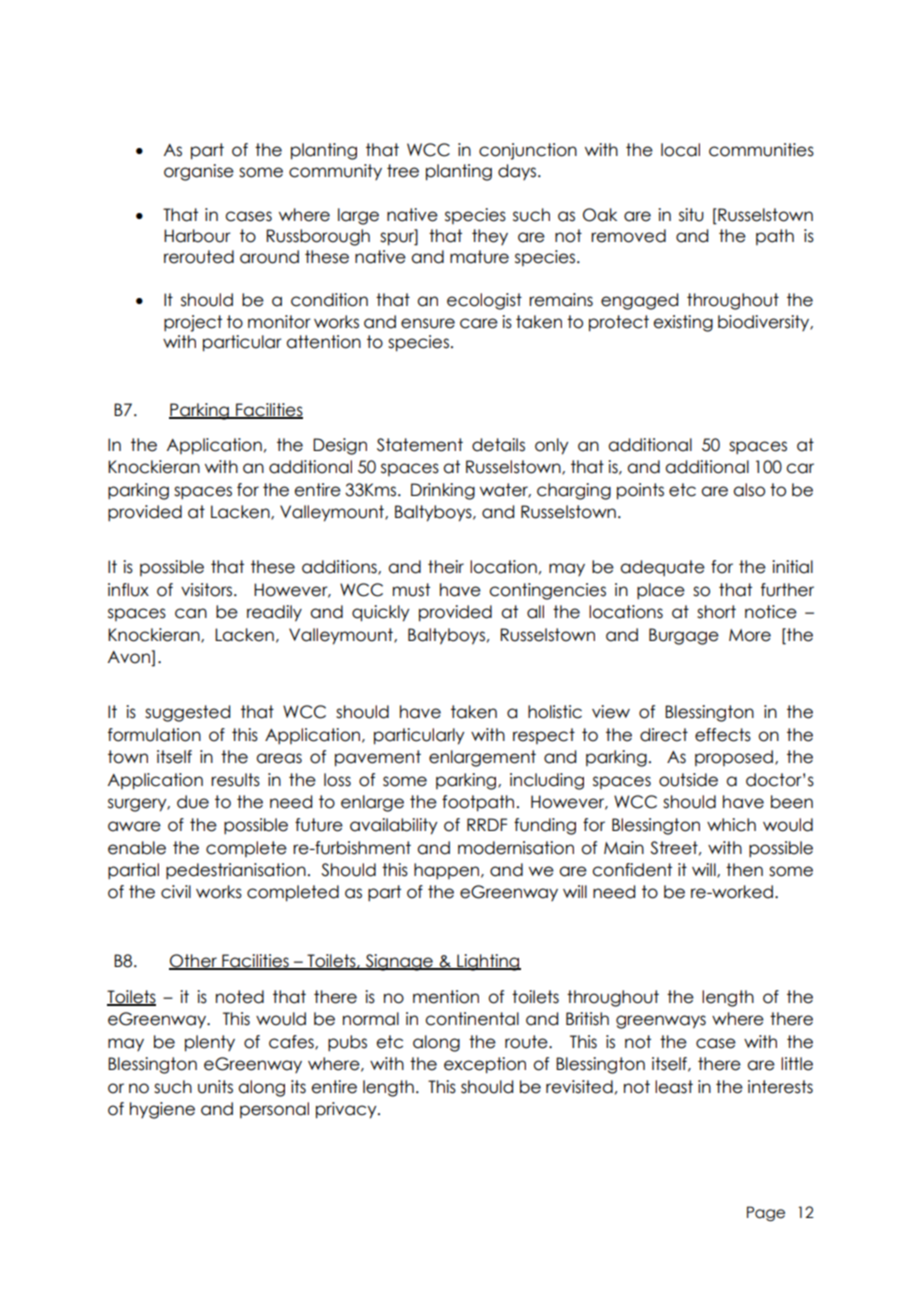  I want to click on organise, so click(199, 172).
